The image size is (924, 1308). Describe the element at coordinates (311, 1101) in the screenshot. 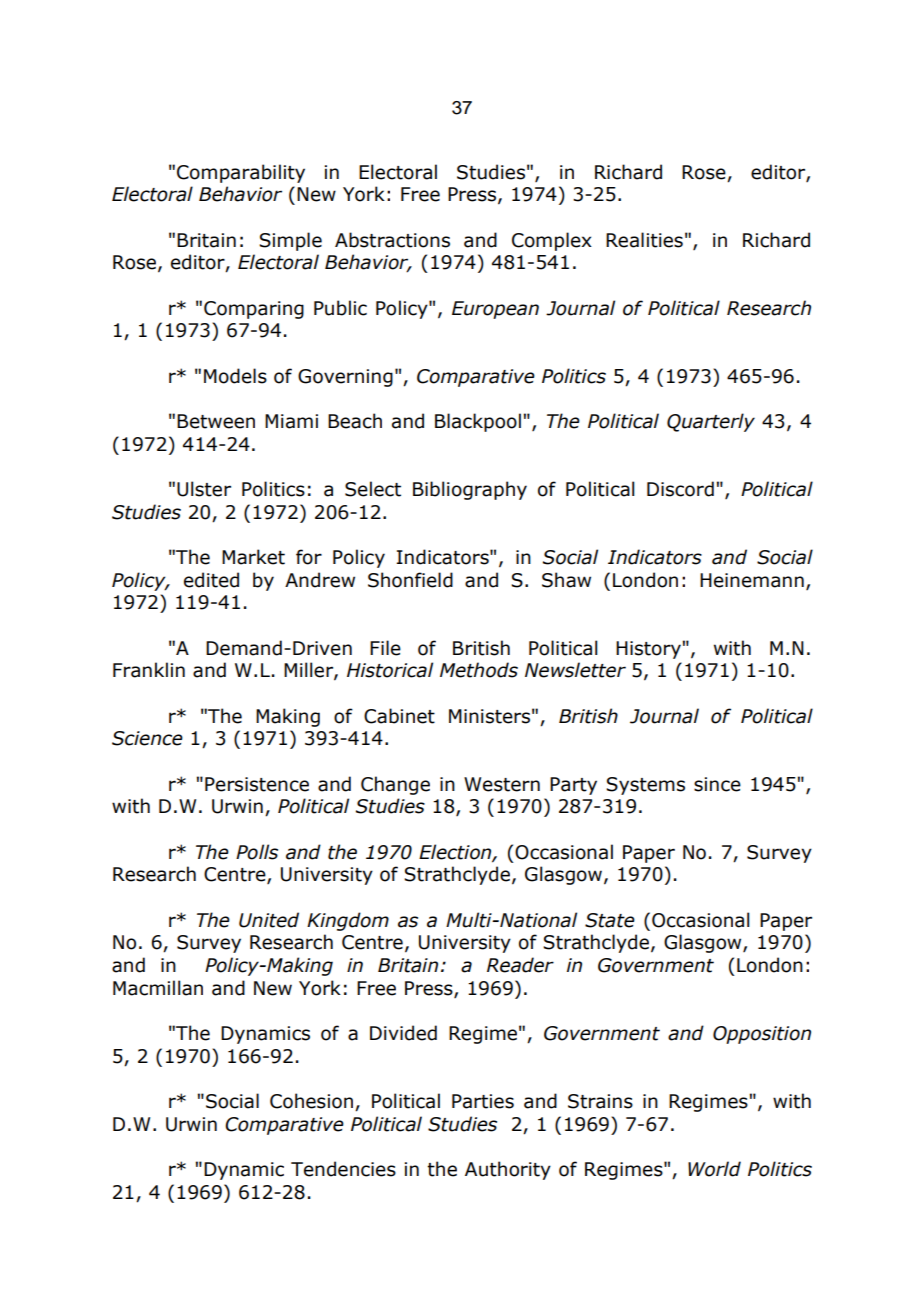

I see `Cohesion` at that location.
